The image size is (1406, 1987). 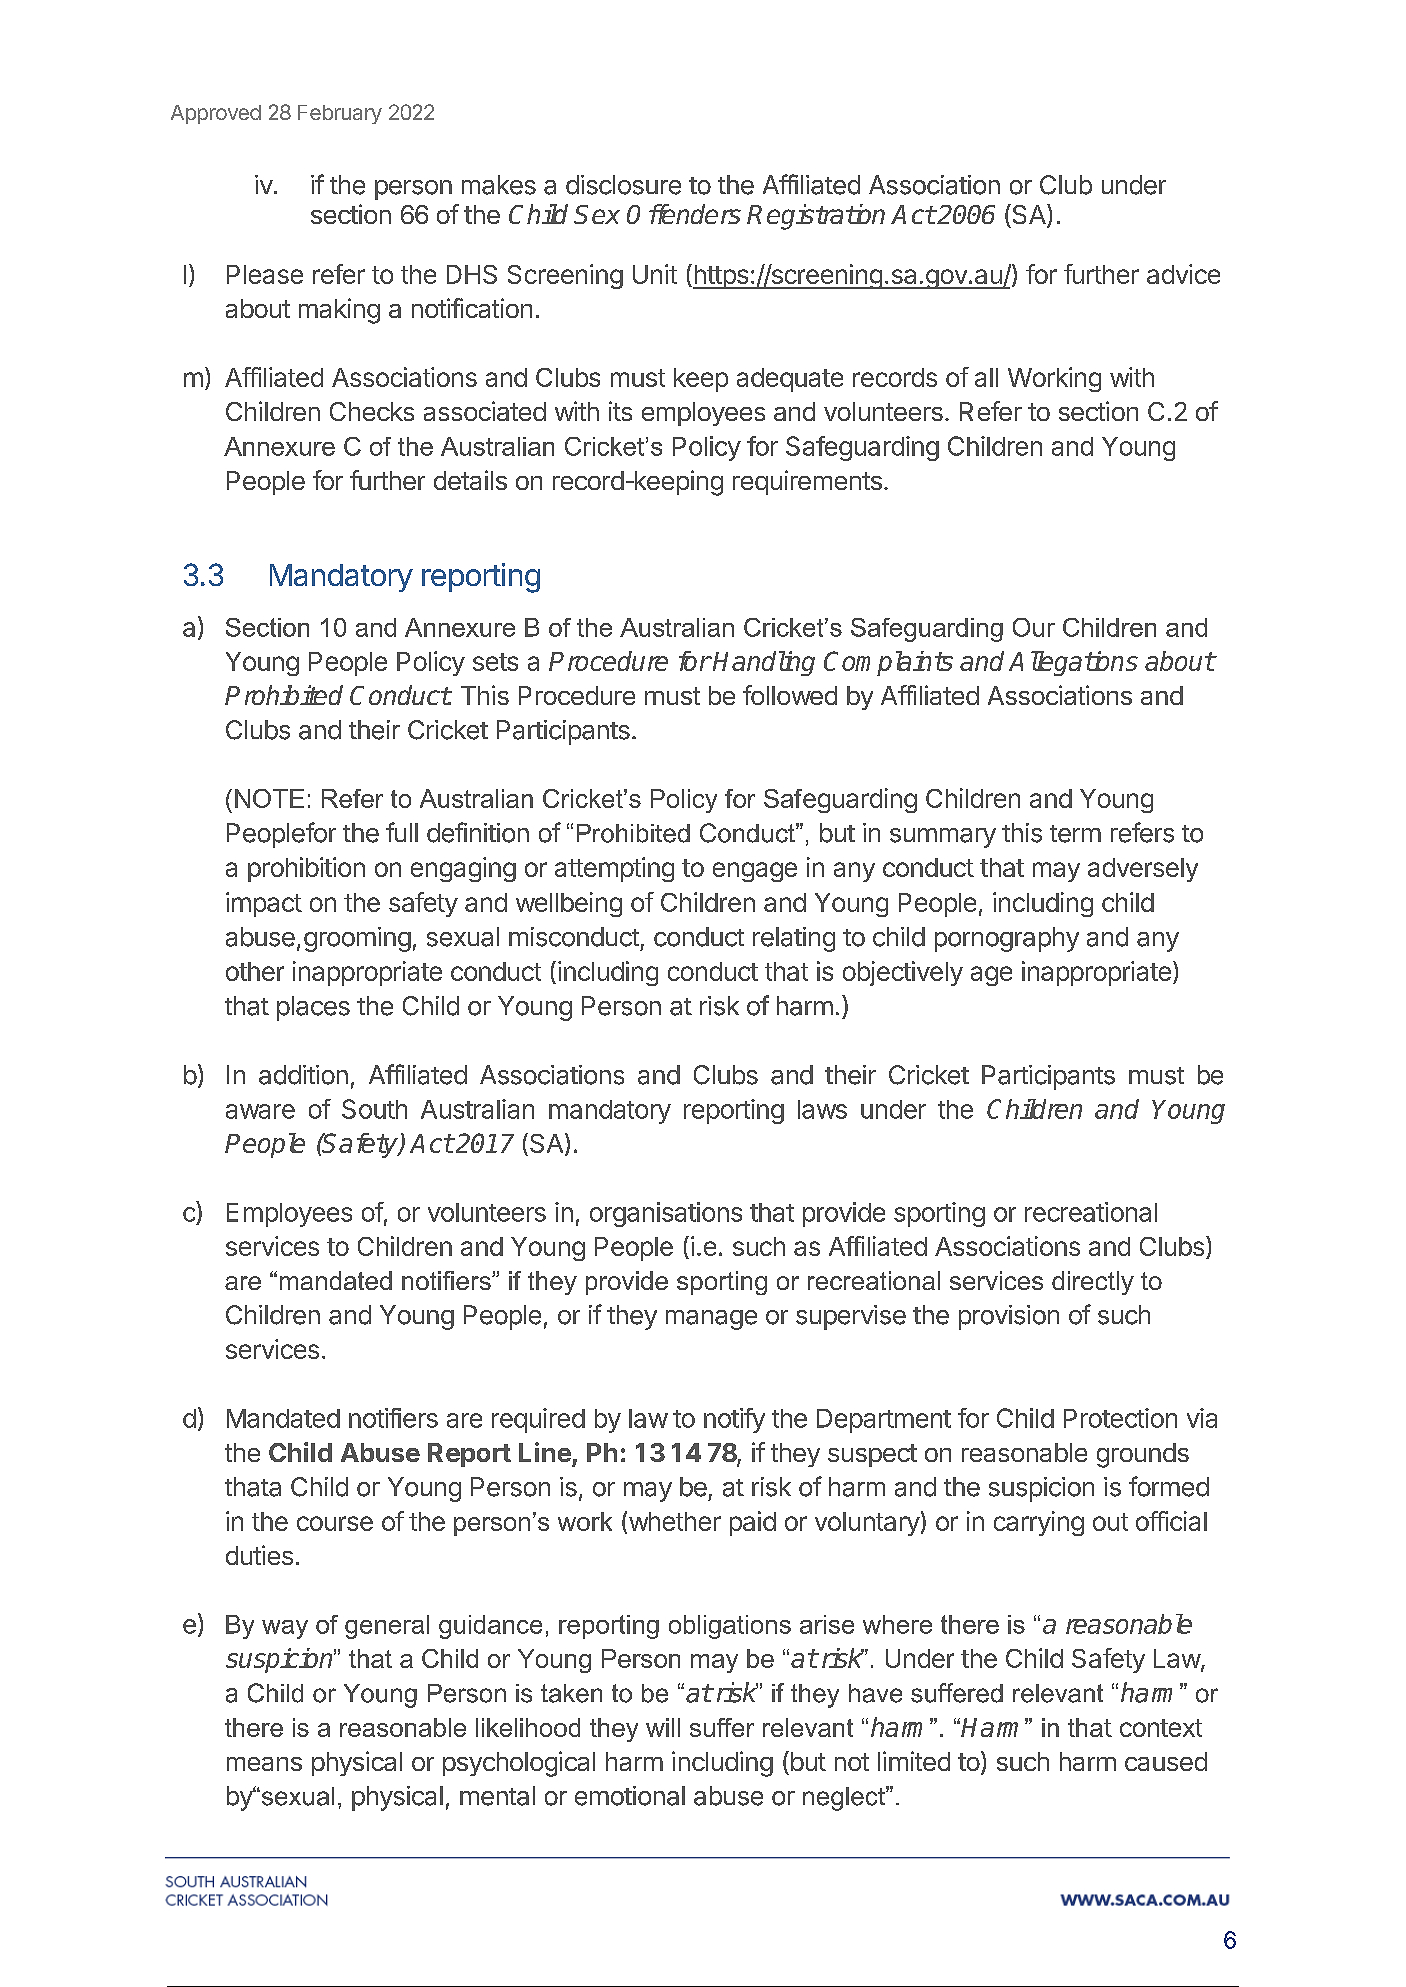 I want to click on disclosure, so click(x=623, y=185).
